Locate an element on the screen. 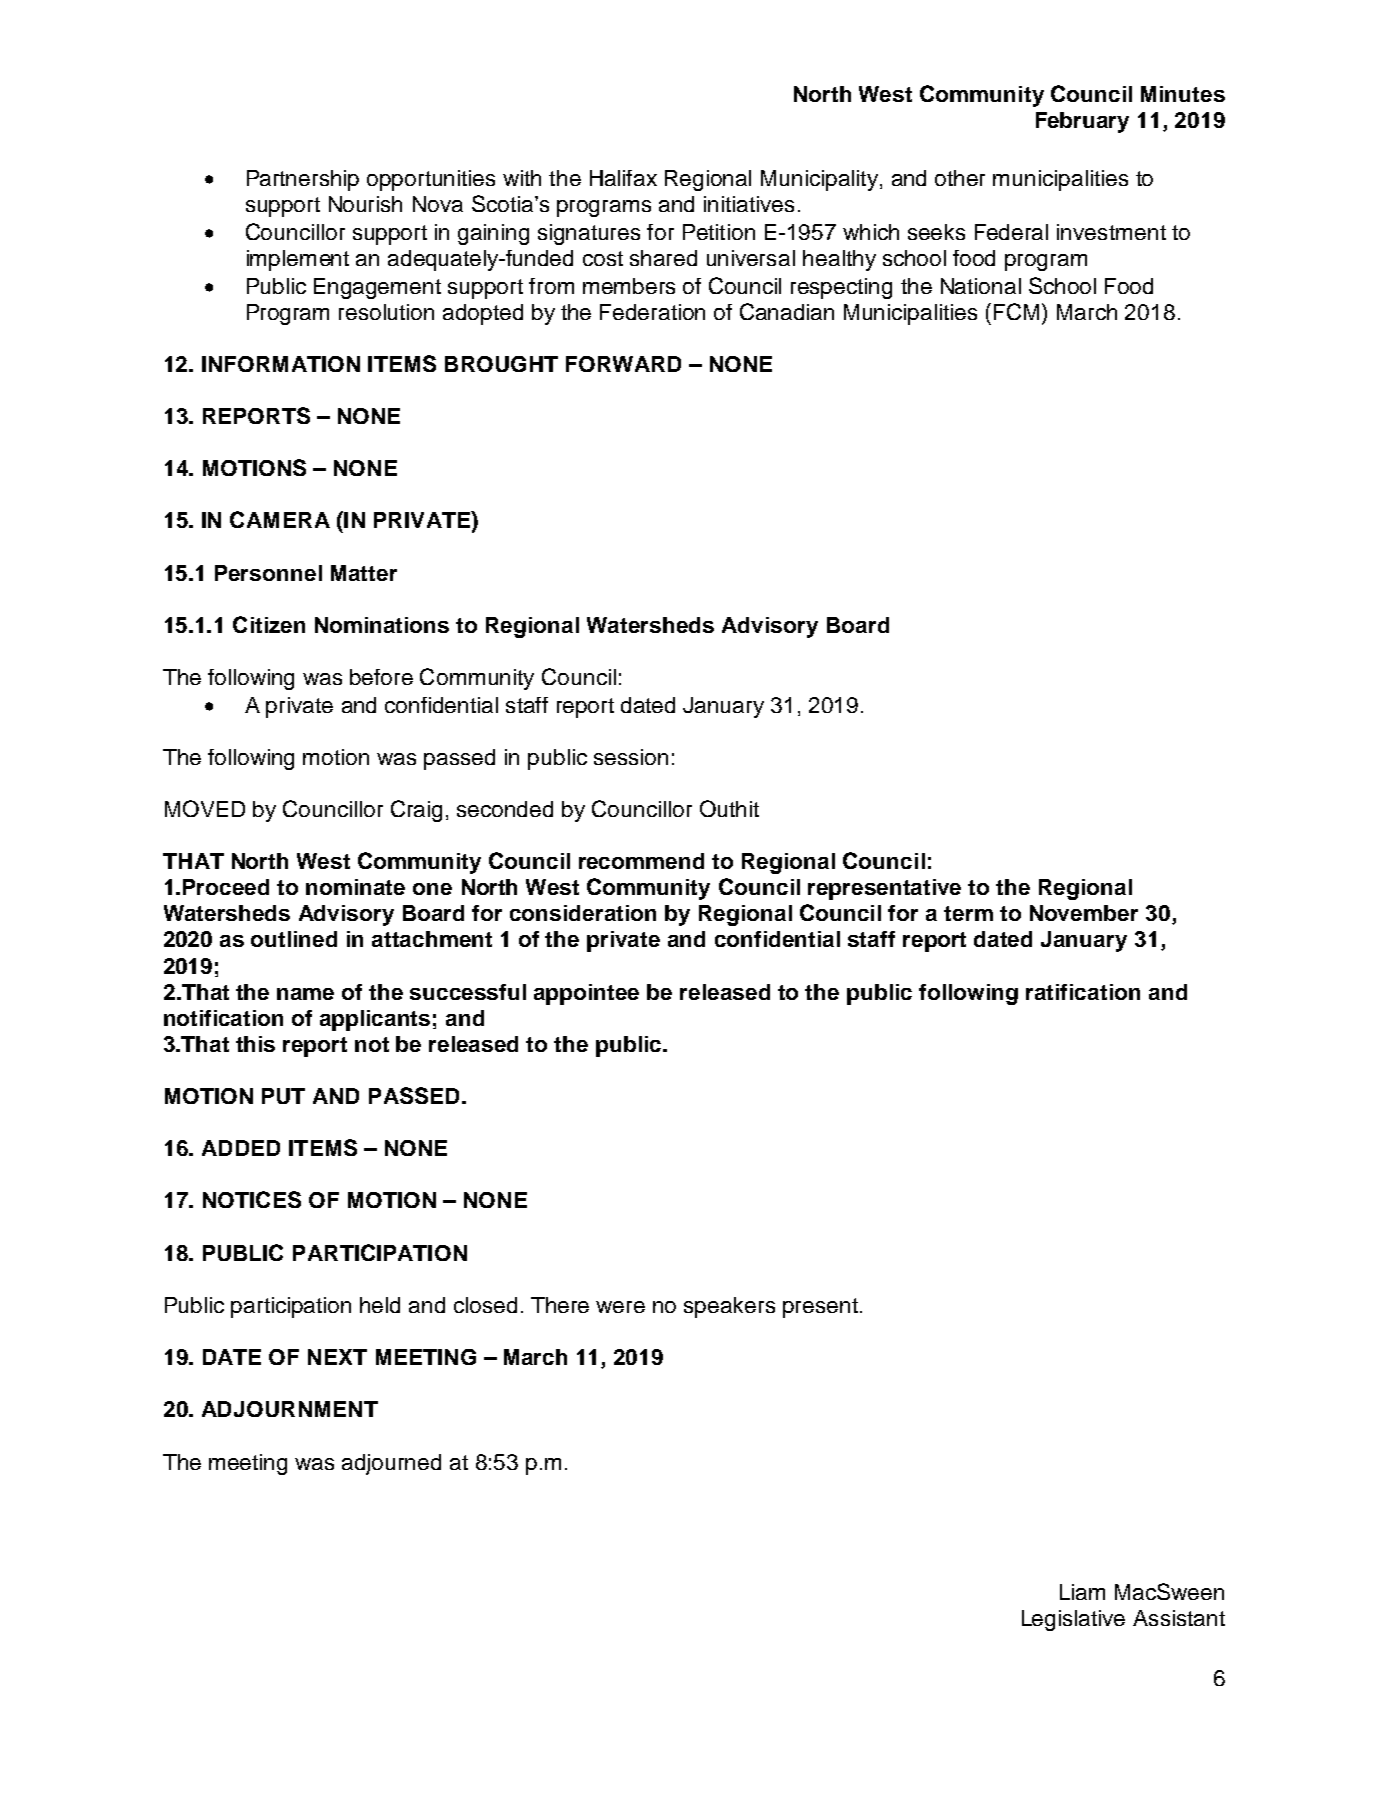 The image size is (1389, 1797). February is located at coordinates (1082, 122).
